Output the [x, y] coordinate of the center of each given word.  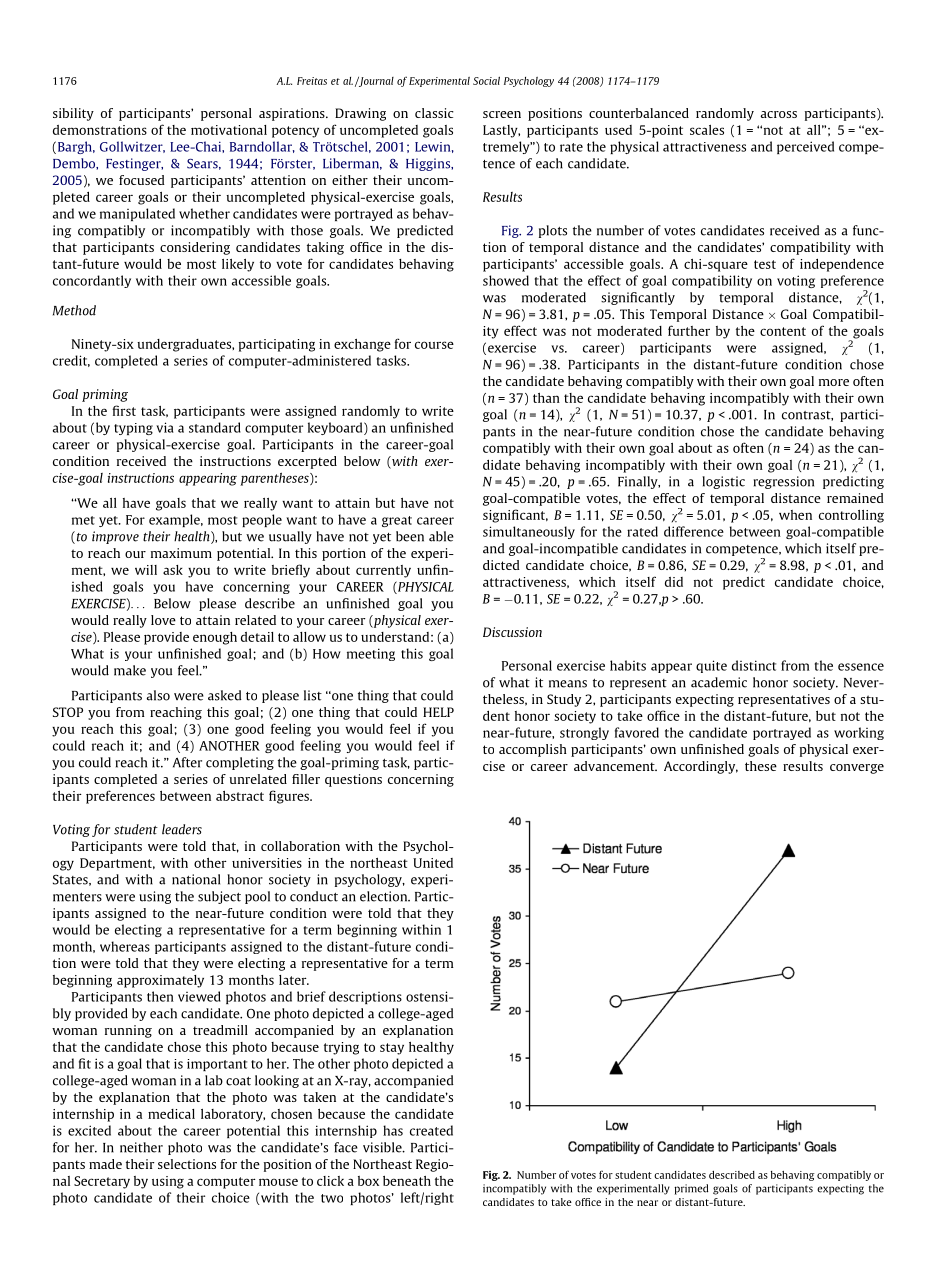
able [441, 536]
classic [434, 113]
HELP [438, 712]
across [779, 114]
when [795, 515]
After [187, 762]
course [434, 345]
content [783, 331]
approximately [160, 981]
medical [171, 1114]
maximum [181, 553]
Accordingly [701, 767]
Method [74, 310]
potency [295, 132]
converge [857, 769]
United [433, 863]
